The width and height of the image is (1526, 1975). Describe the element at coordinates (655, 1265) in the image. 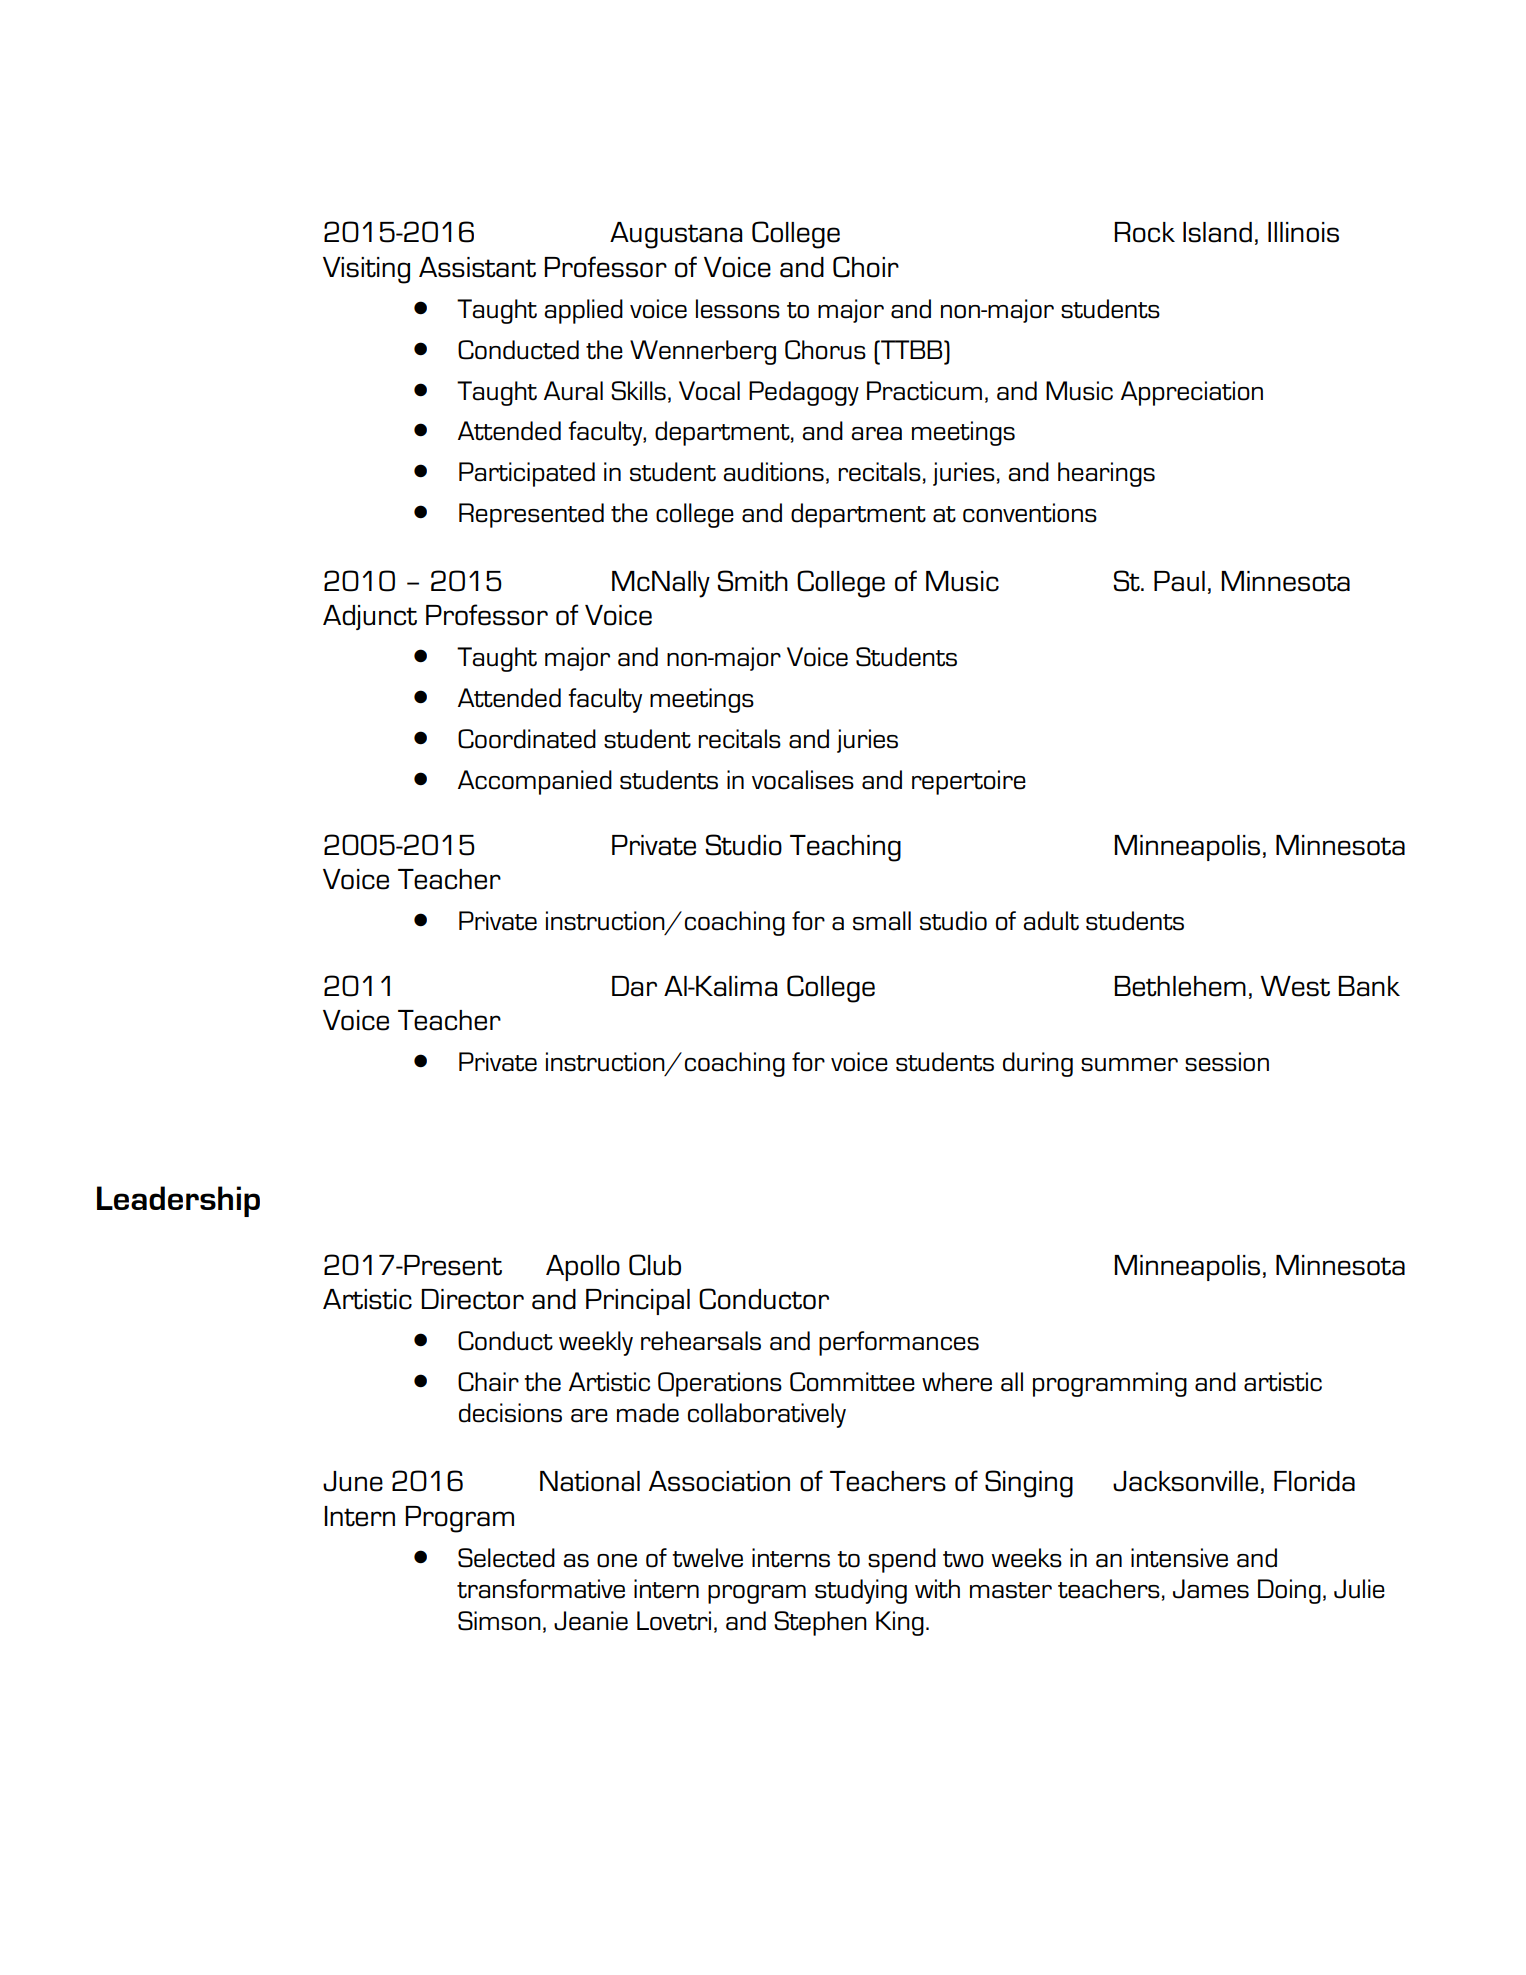

I see `Club` at that location.
